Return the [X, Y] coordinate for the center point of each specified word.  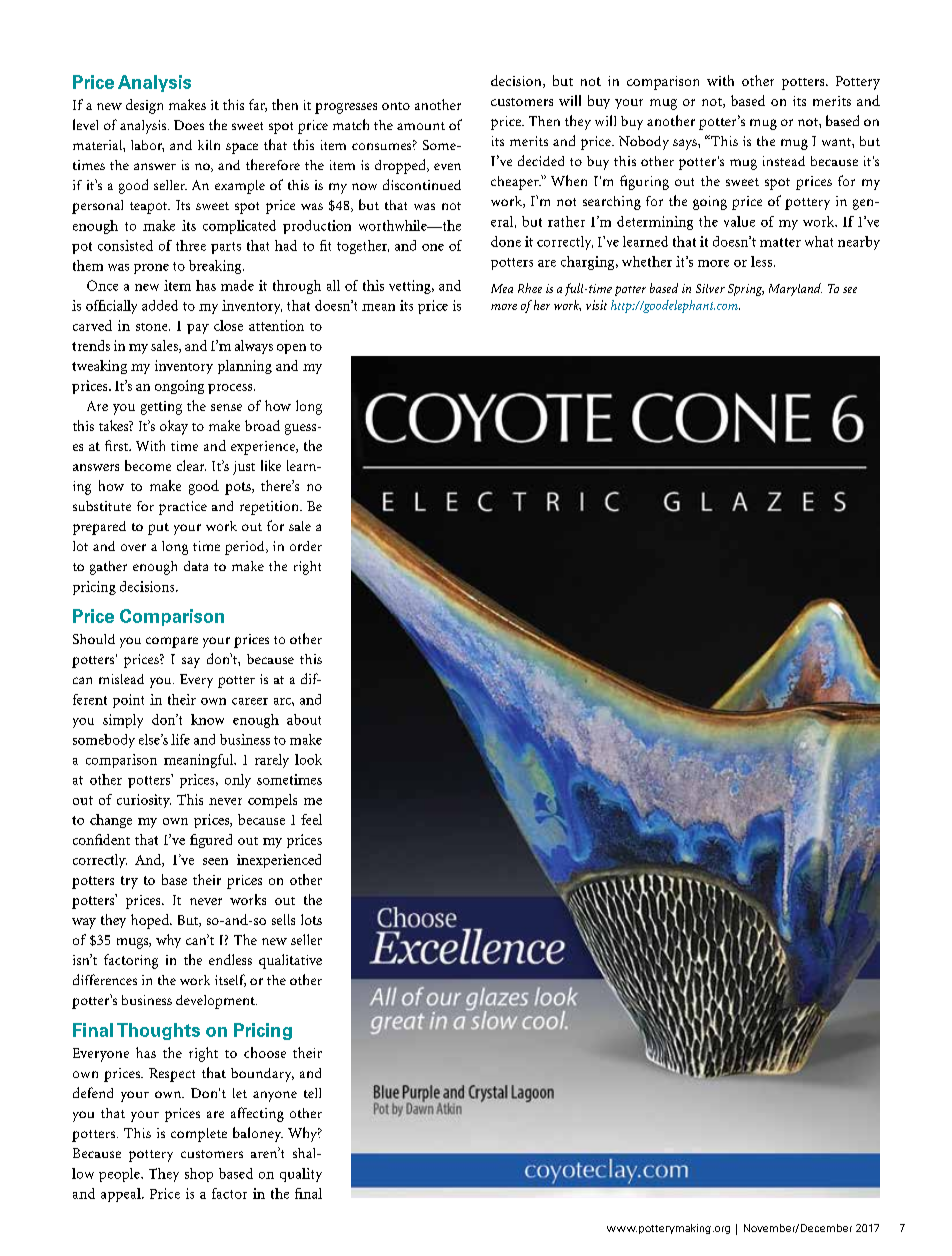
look [308, 759]
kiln [209, 145]
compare [172, 642]
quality [301, 1175]
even [447, 166]
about [304, 719]
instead [784, 161]
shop [199, 1175]
